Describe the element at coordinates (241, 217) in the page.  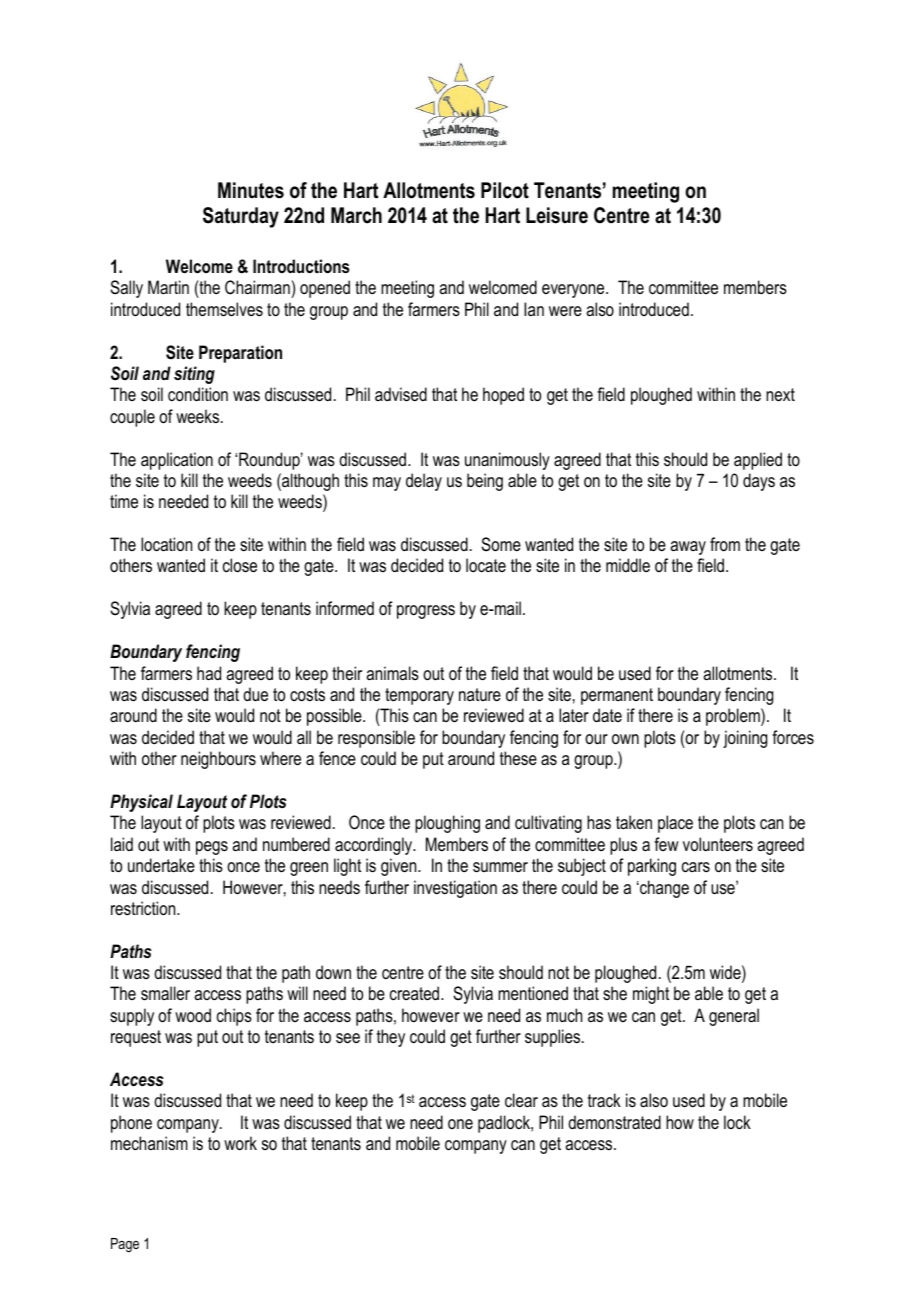
I see `Saturday` at that location.
